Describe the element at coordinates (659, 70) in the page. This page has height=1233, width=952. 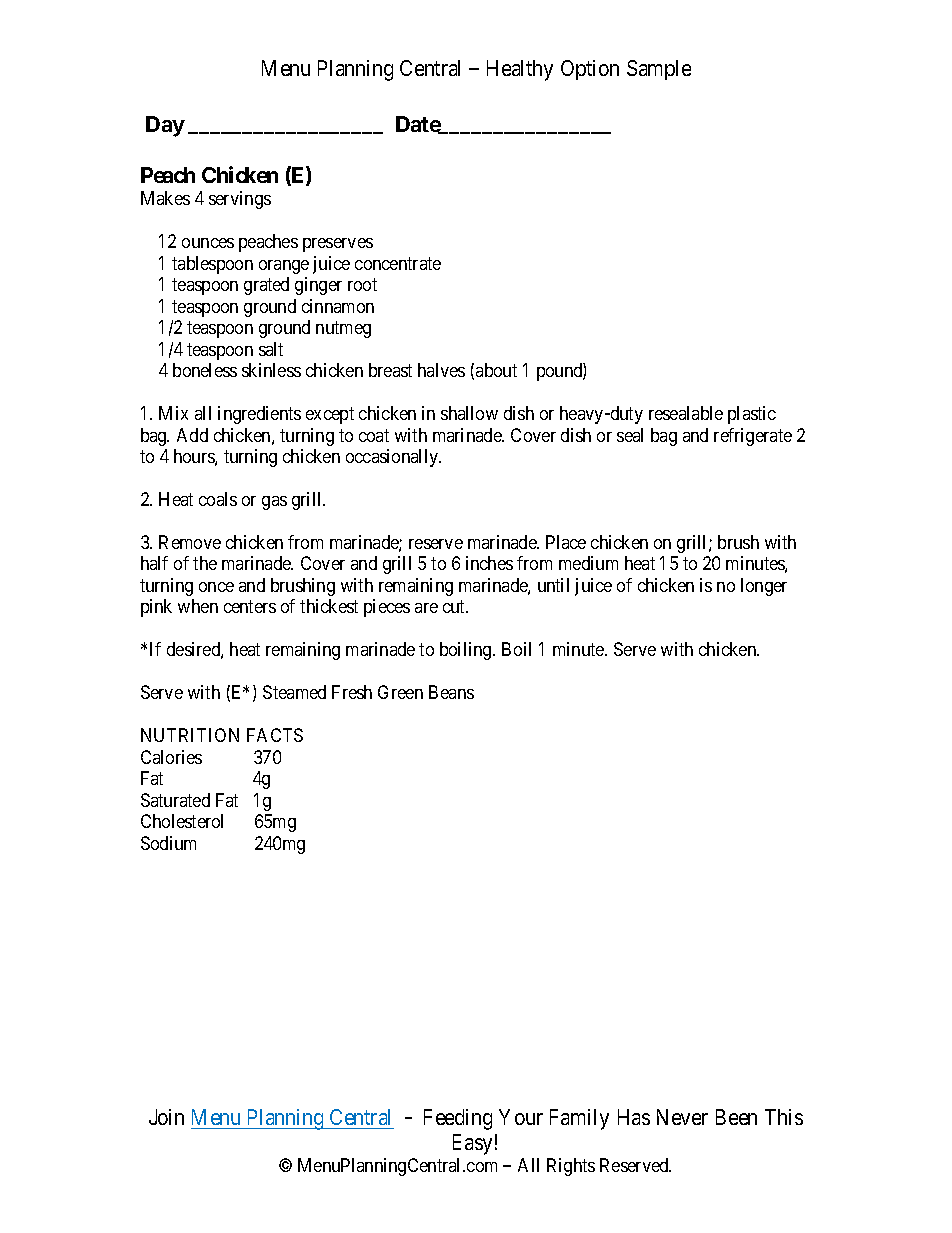
I see `Sample` at that location.
